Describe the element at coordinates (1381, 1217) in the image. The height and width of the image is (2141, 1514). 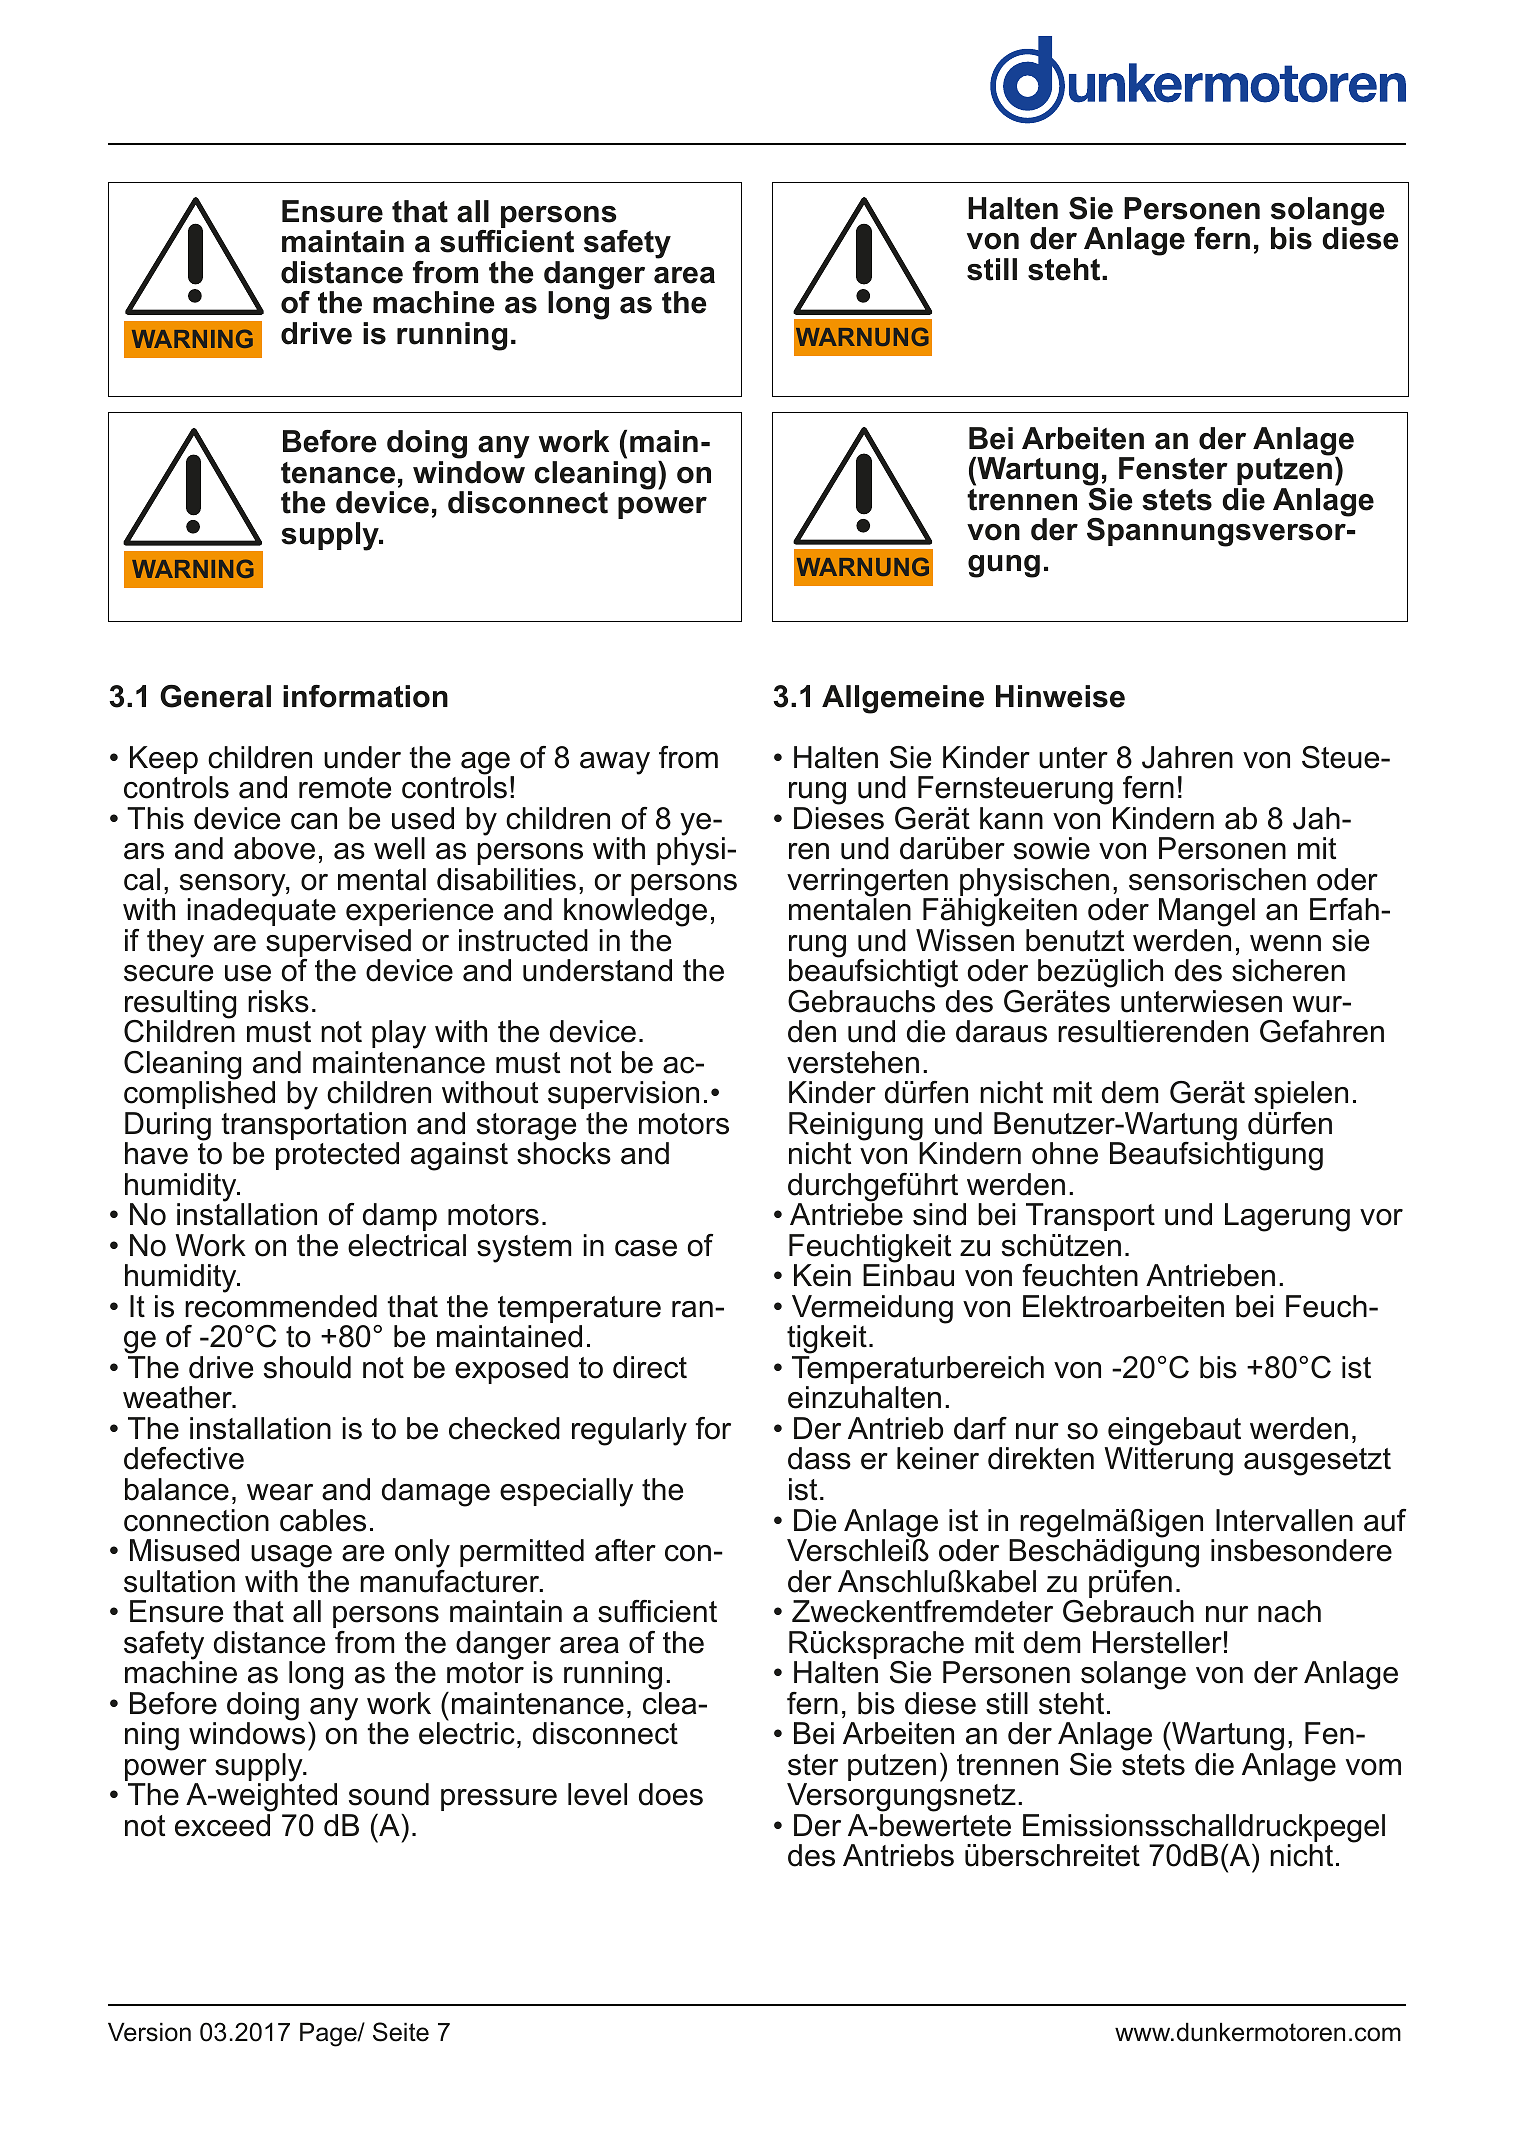
I see `vor` at that location.
